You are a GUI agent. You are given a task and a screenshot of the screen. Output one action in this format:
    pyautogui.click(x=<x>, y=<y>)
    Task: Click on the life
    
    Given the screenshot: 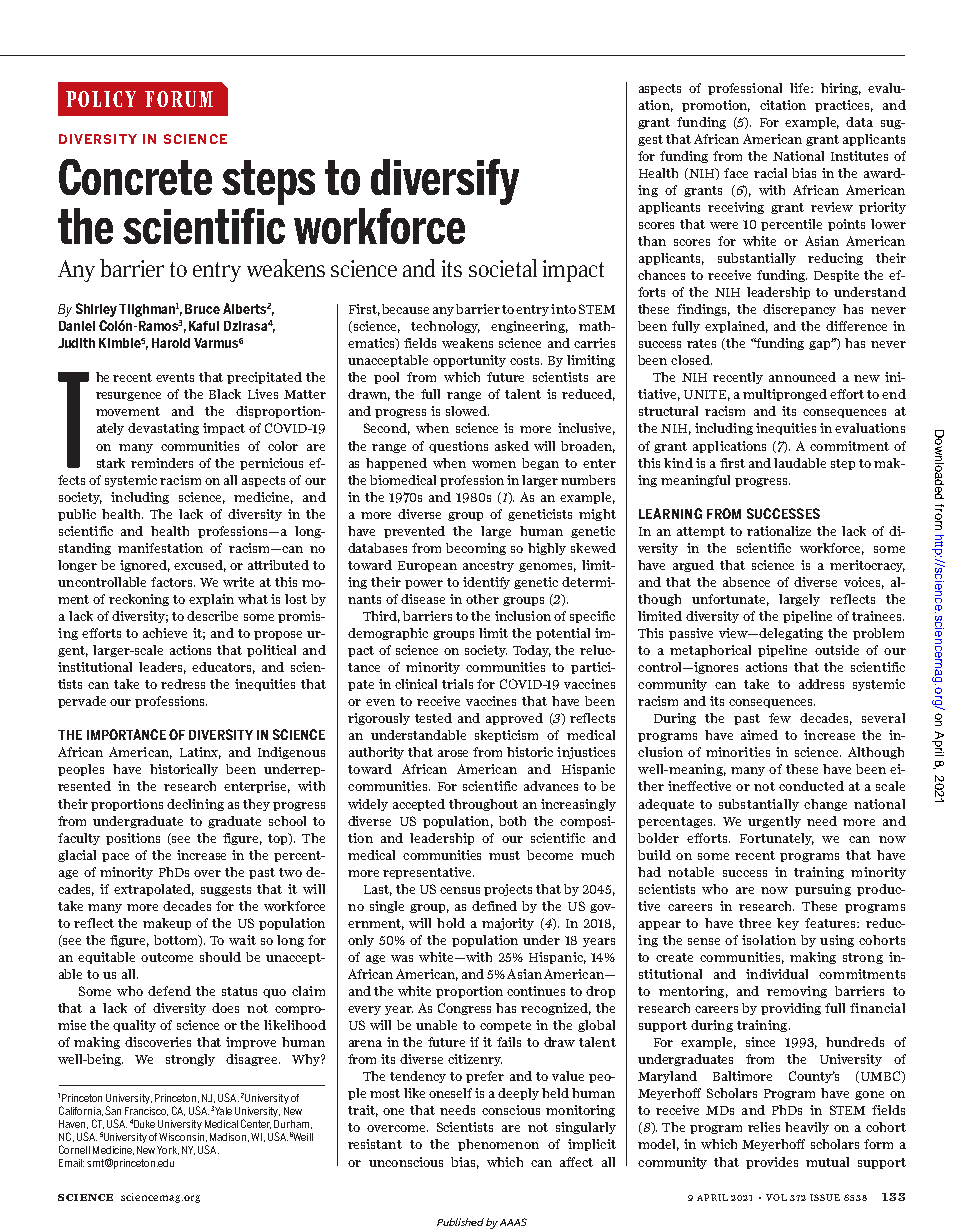 What is the action you would take?
    pyautogui.click(x=801, y=88)
